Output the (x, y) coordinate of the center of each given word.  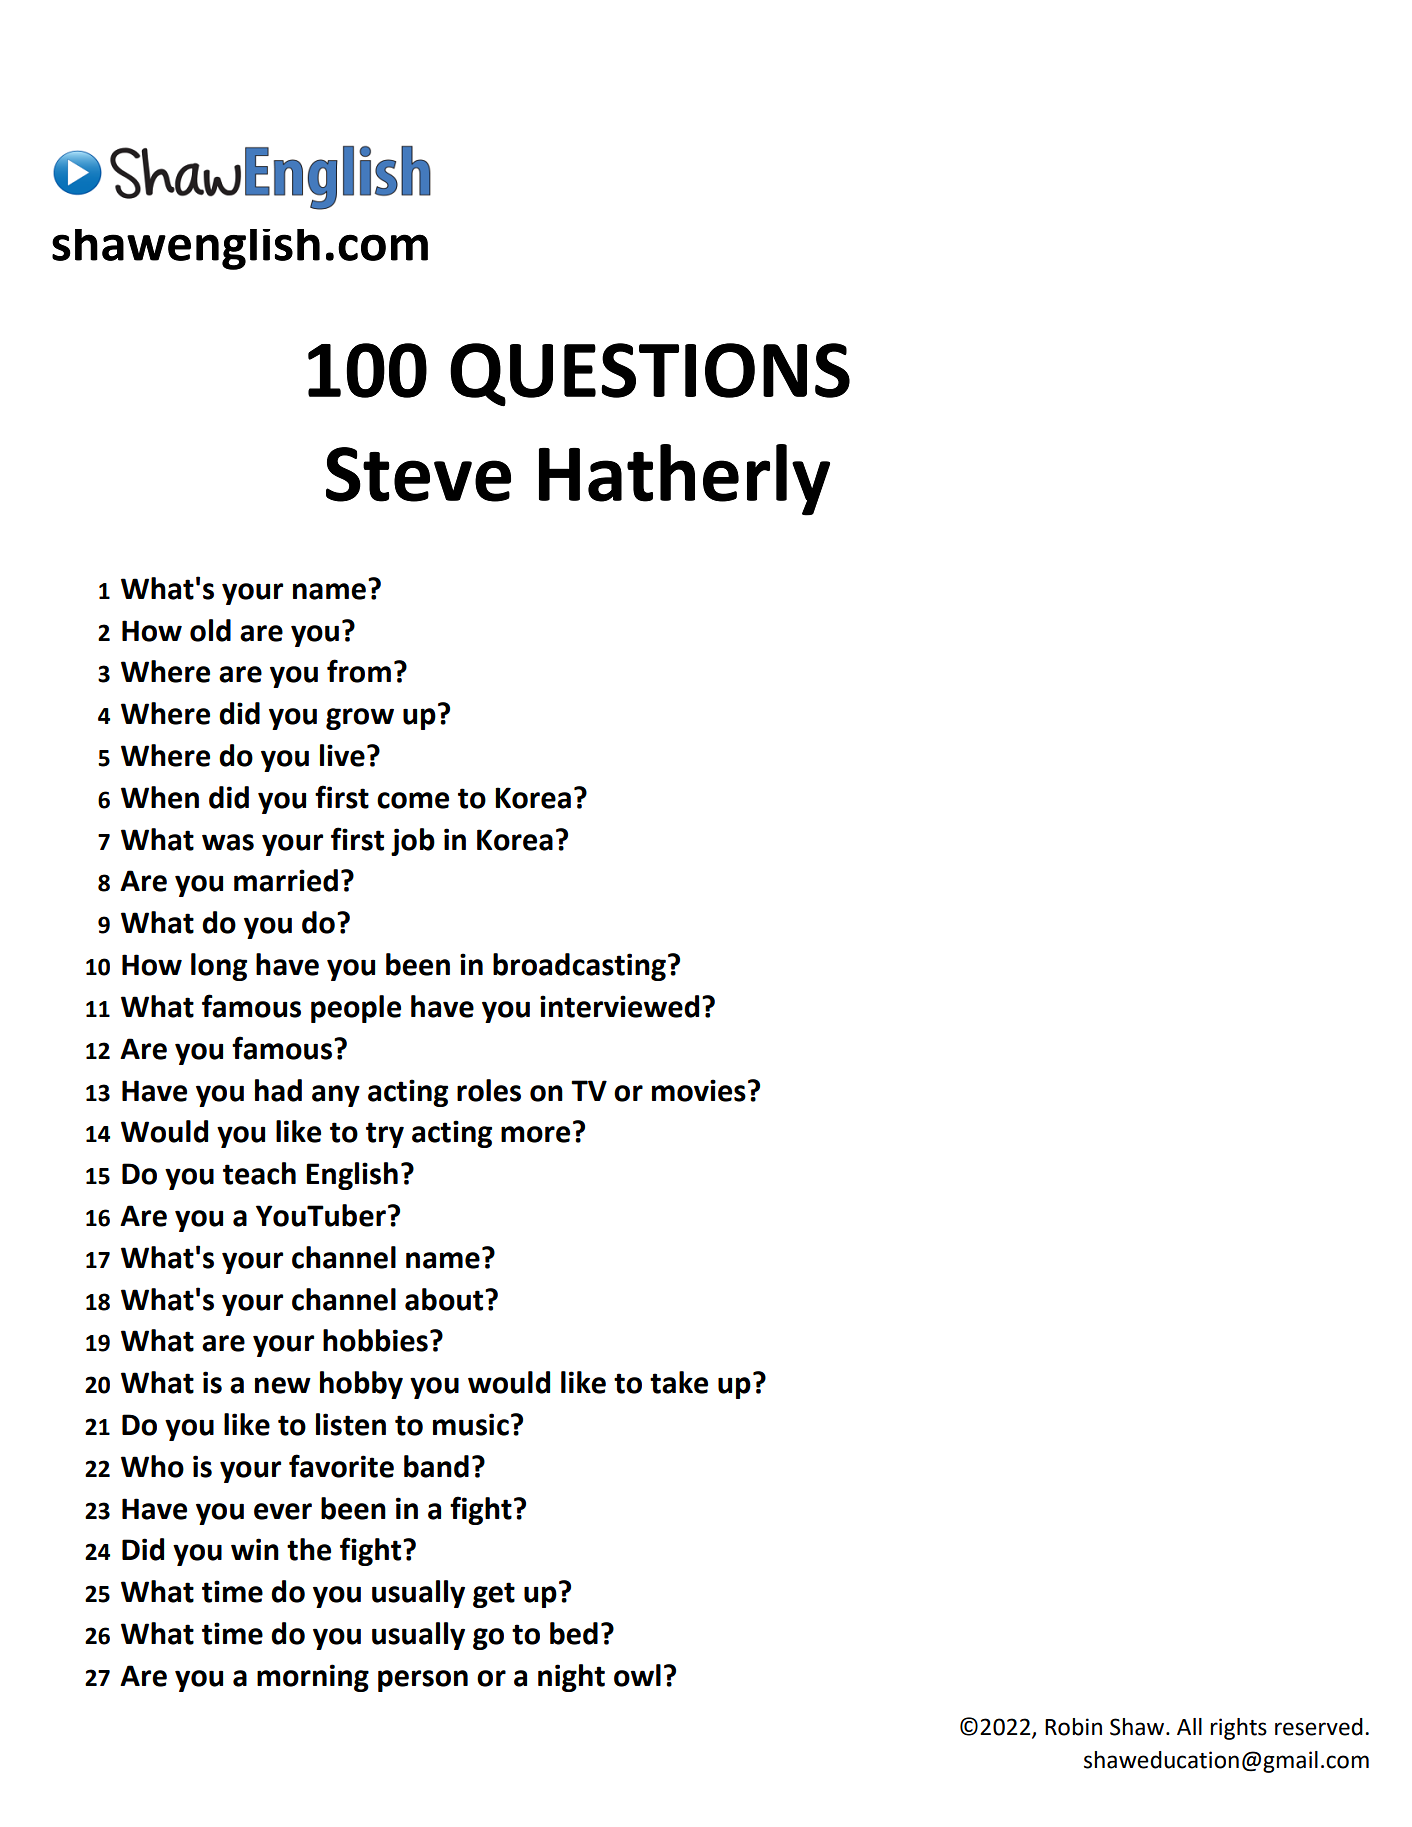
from (359, 671)
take (679, 1382)
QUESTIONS (650, 375)
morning (313, 1678)
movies (699, 1090)
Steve (418, 474)
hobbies (375, 1340)
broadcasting (579, 967)
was (228, 842)
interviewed (619, 1006)
